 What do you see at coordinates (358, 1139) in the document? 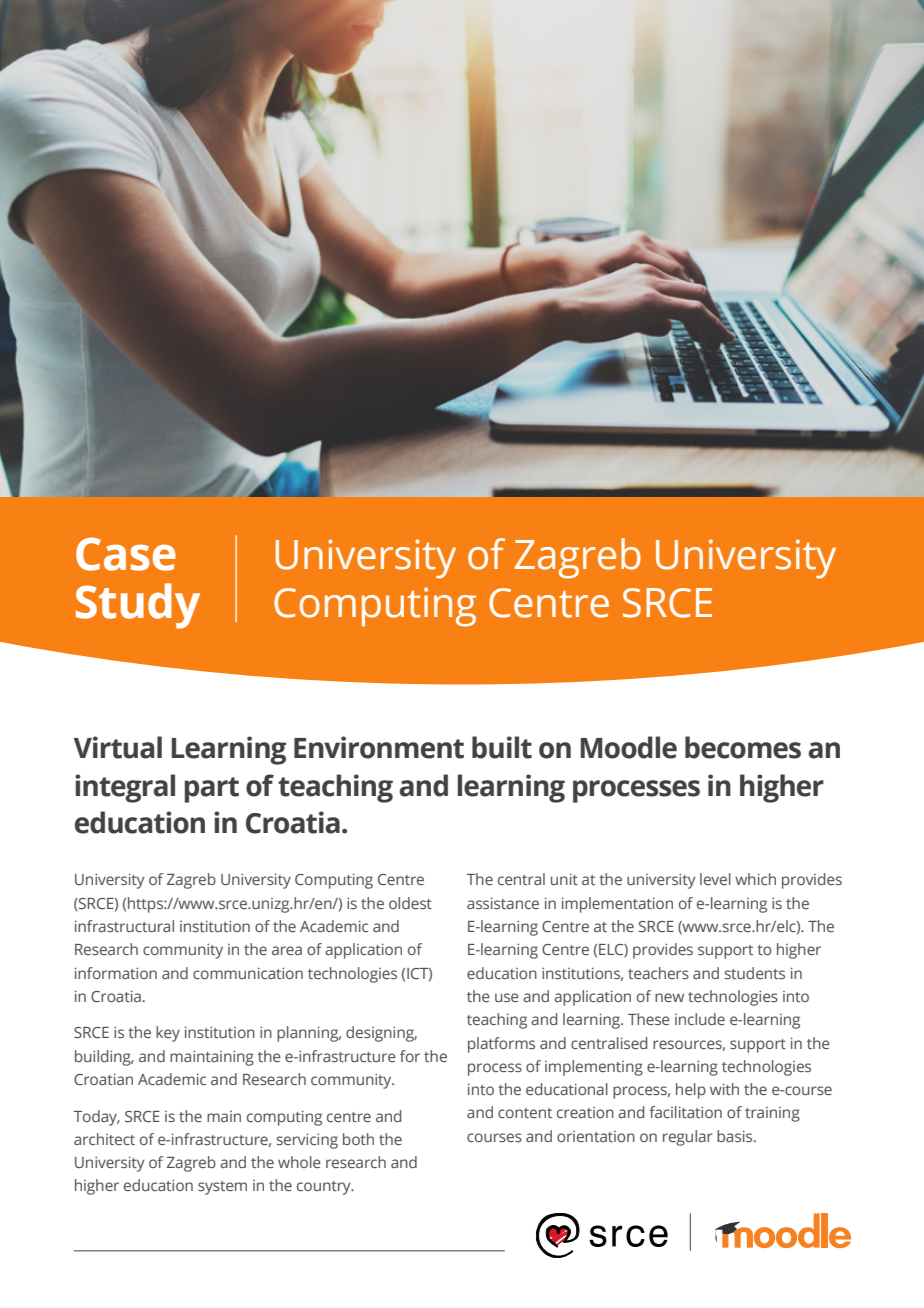
I see `both` at bounding box center [358, 1139].
